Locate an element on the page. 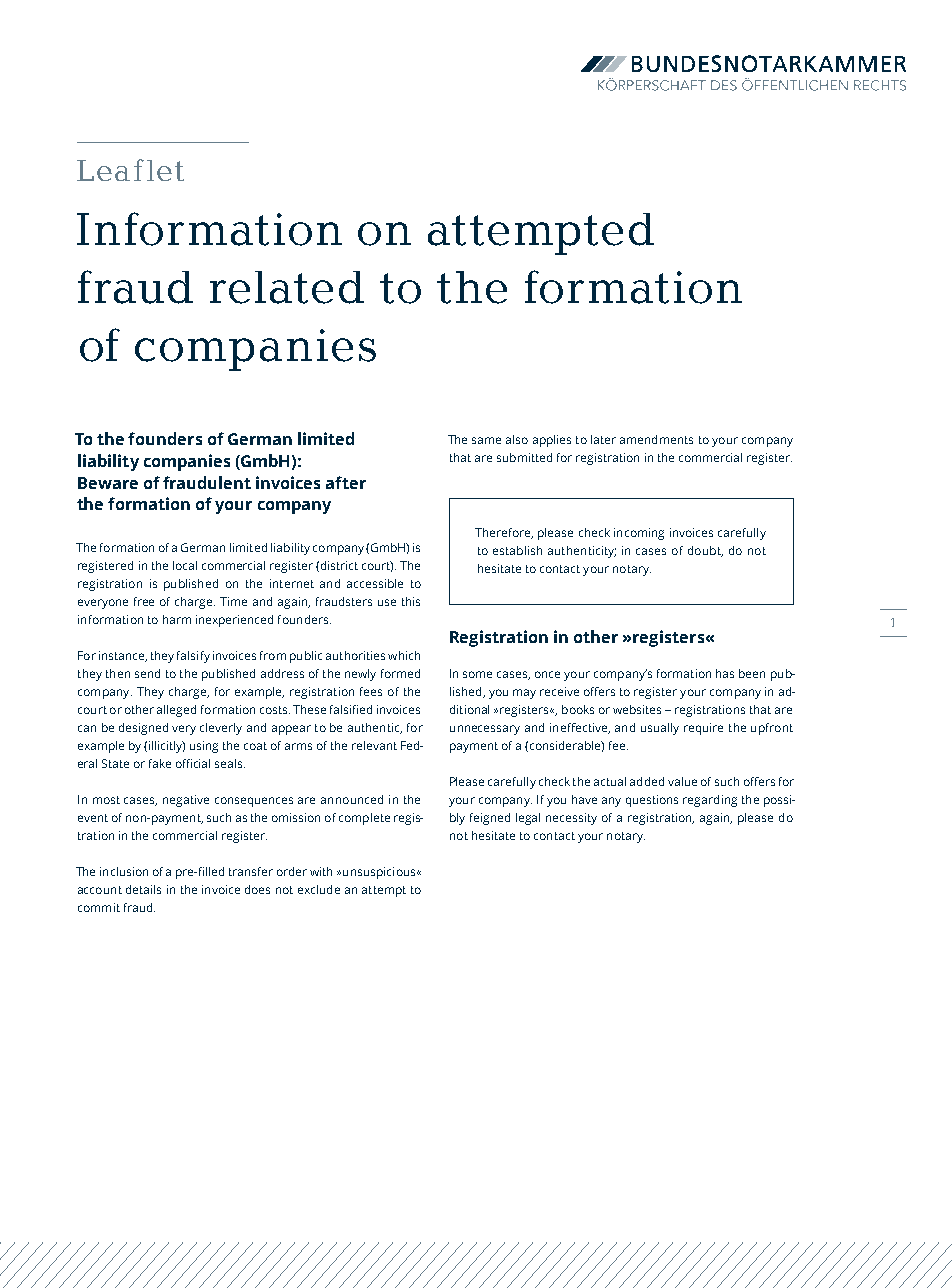 This image has height=1288, width=952. same is located at coordinates (486, 440).
